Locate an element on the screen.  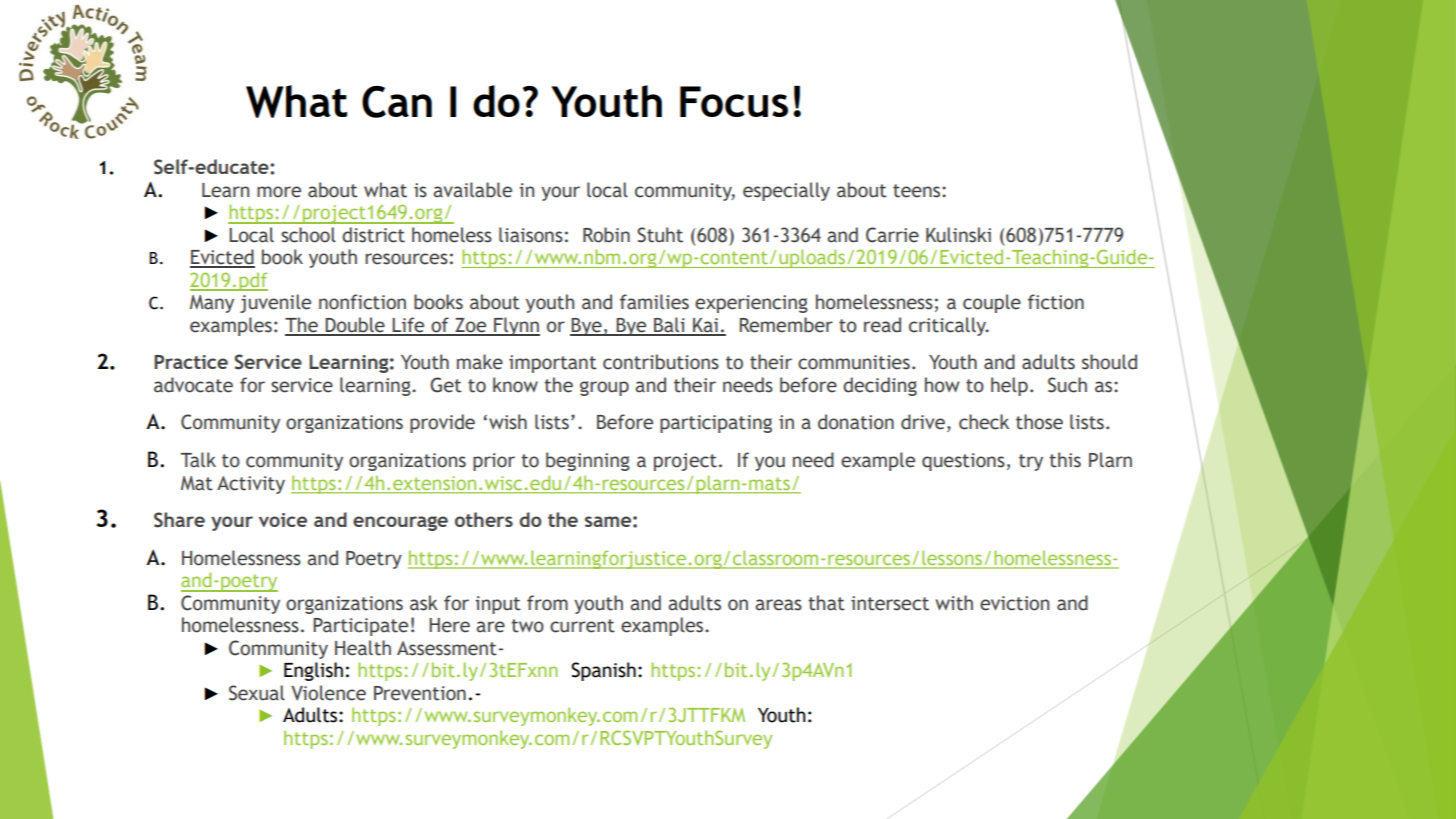
questions is located at coordinates (963, 462).
